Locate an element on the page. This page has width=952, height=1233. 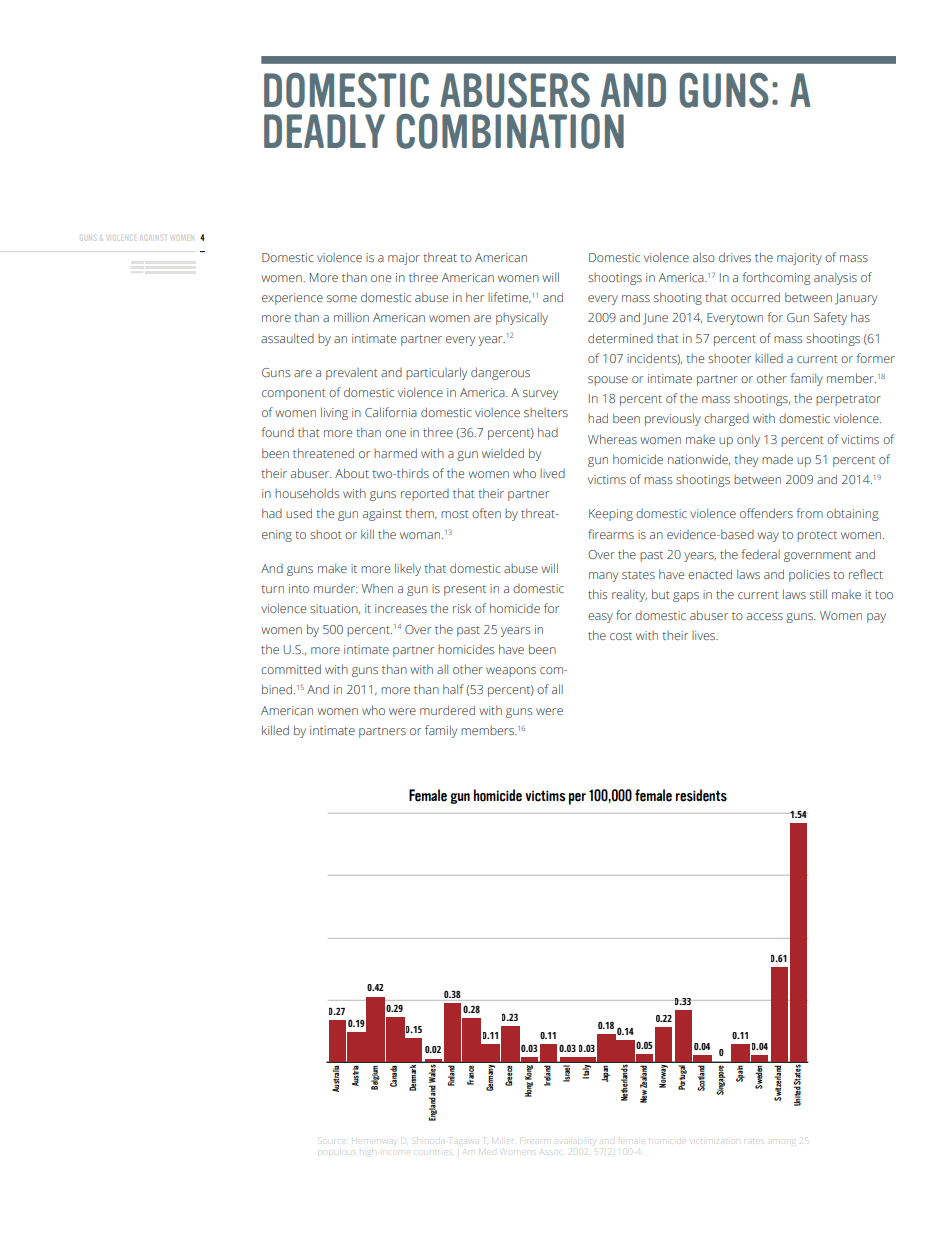
Safety is located at coordinates (830, 318).
